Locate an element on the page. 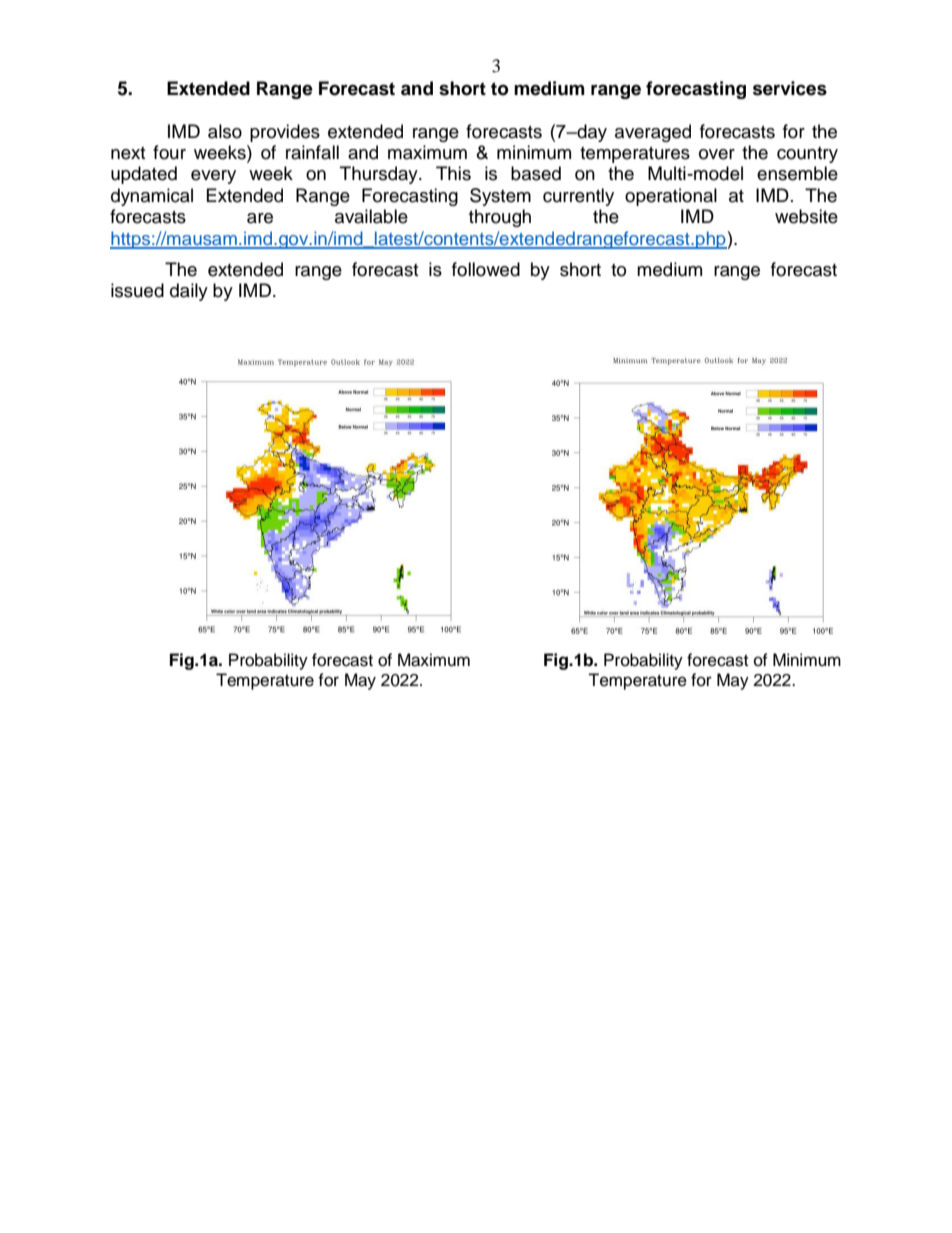 This image has height=1233, width=952. followed is located at coordinates (486, 269).
